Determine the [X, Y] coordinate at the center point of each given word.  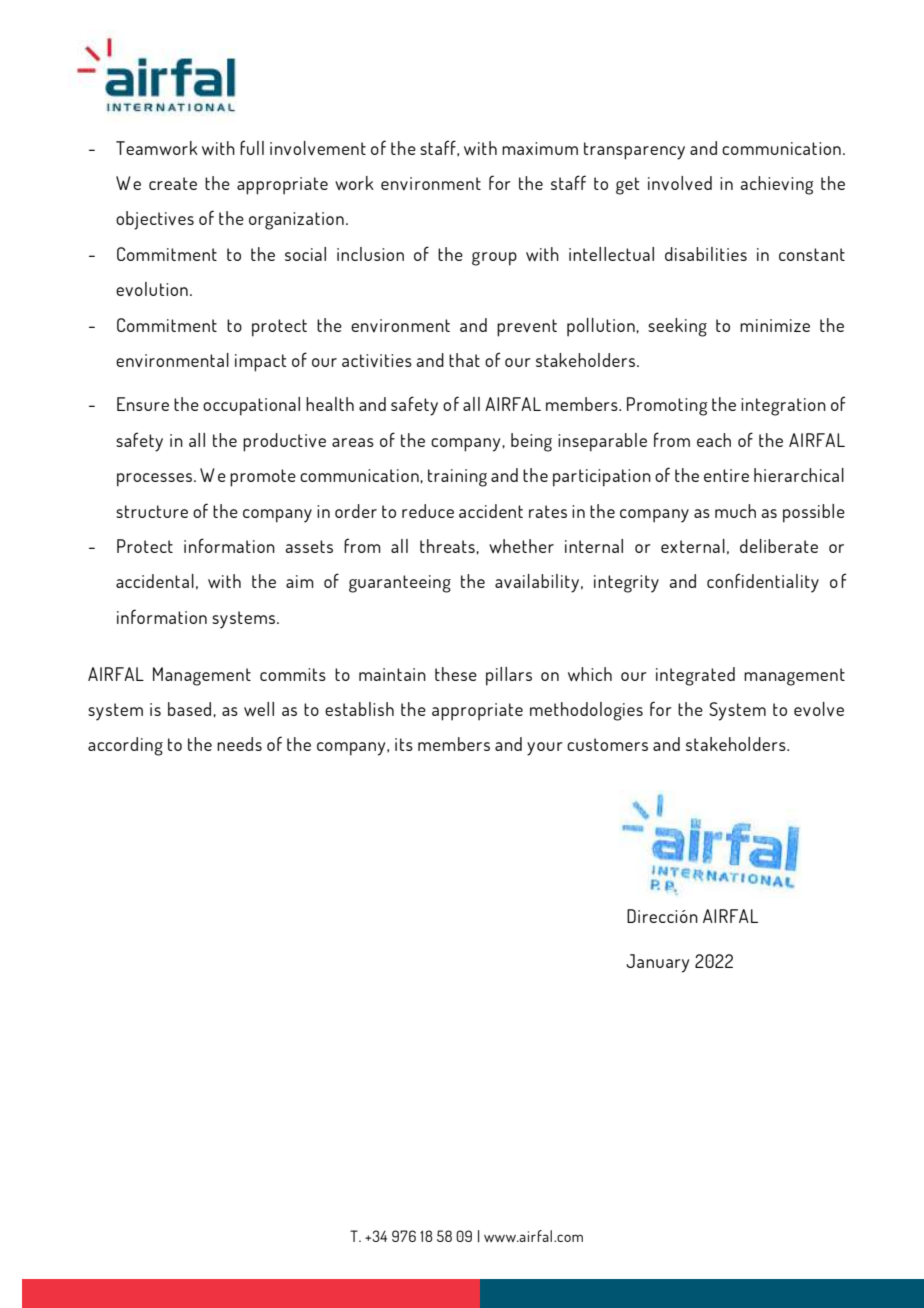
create [173, 183]
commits [293, 674]
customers [607, 744]
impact [260, 363]
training [457, 478]
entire [726, 475]
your [545, 749]
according [125, 746]
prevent [527, 328]
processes [154, 480]
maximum [540, 148]
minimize [775, 325]
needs [239, 744]
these [456, 674]
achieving [776, 185]
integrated [695, 676]
